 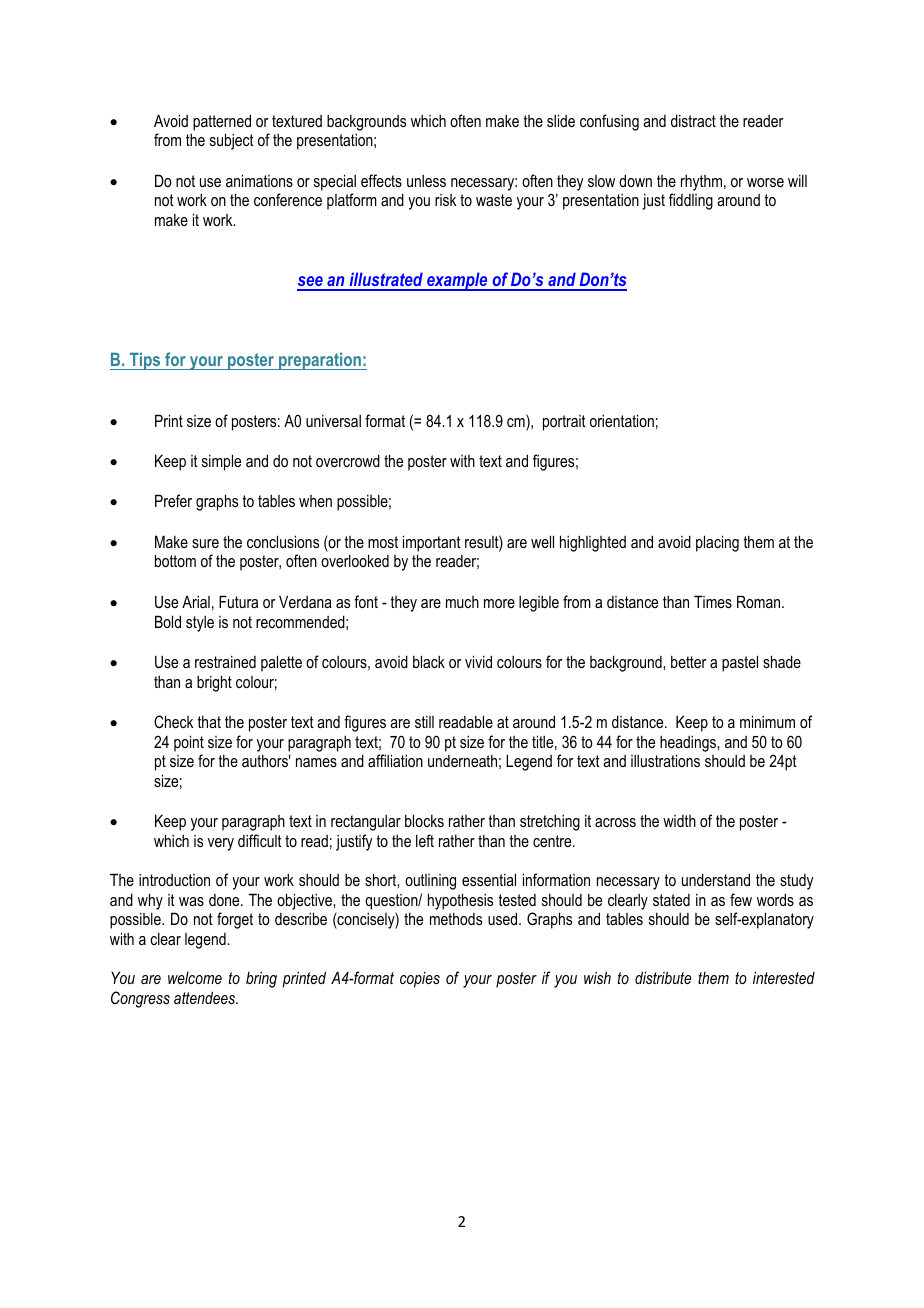 I want to click on copies, so click(x=420, y=980).
